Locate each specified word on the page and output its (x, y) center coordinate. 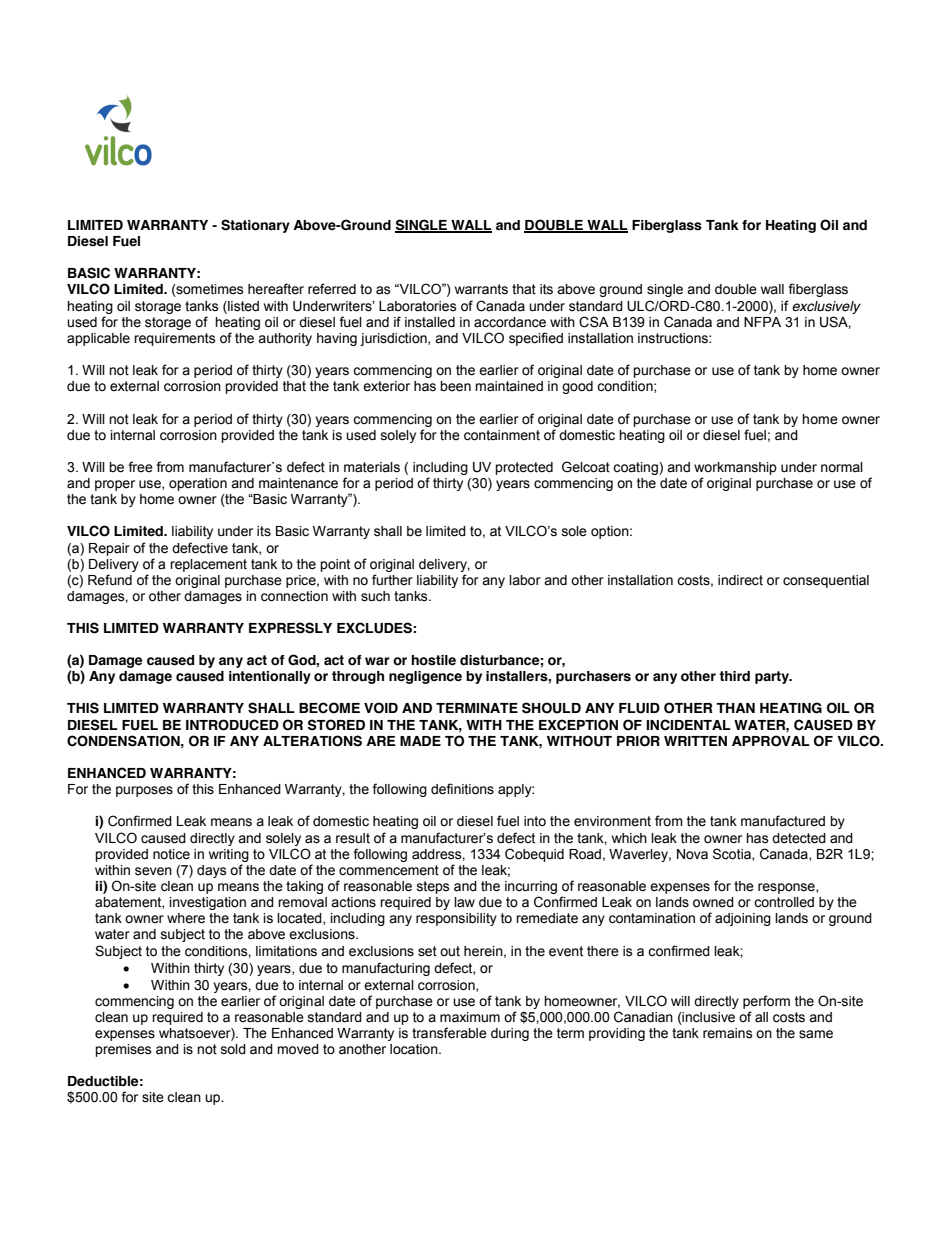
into (535, 821)
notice (171, 854)
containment (502, 435)
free (140, 466)
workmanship (735, 468)
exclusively (826, 307)
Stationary (255, 226)
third (734, 676)
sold (233, 1049)
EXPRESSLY (290, 628)
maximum (470, 1017)
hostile (433, 660)
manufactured (783, 821)
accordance (510, 322)
